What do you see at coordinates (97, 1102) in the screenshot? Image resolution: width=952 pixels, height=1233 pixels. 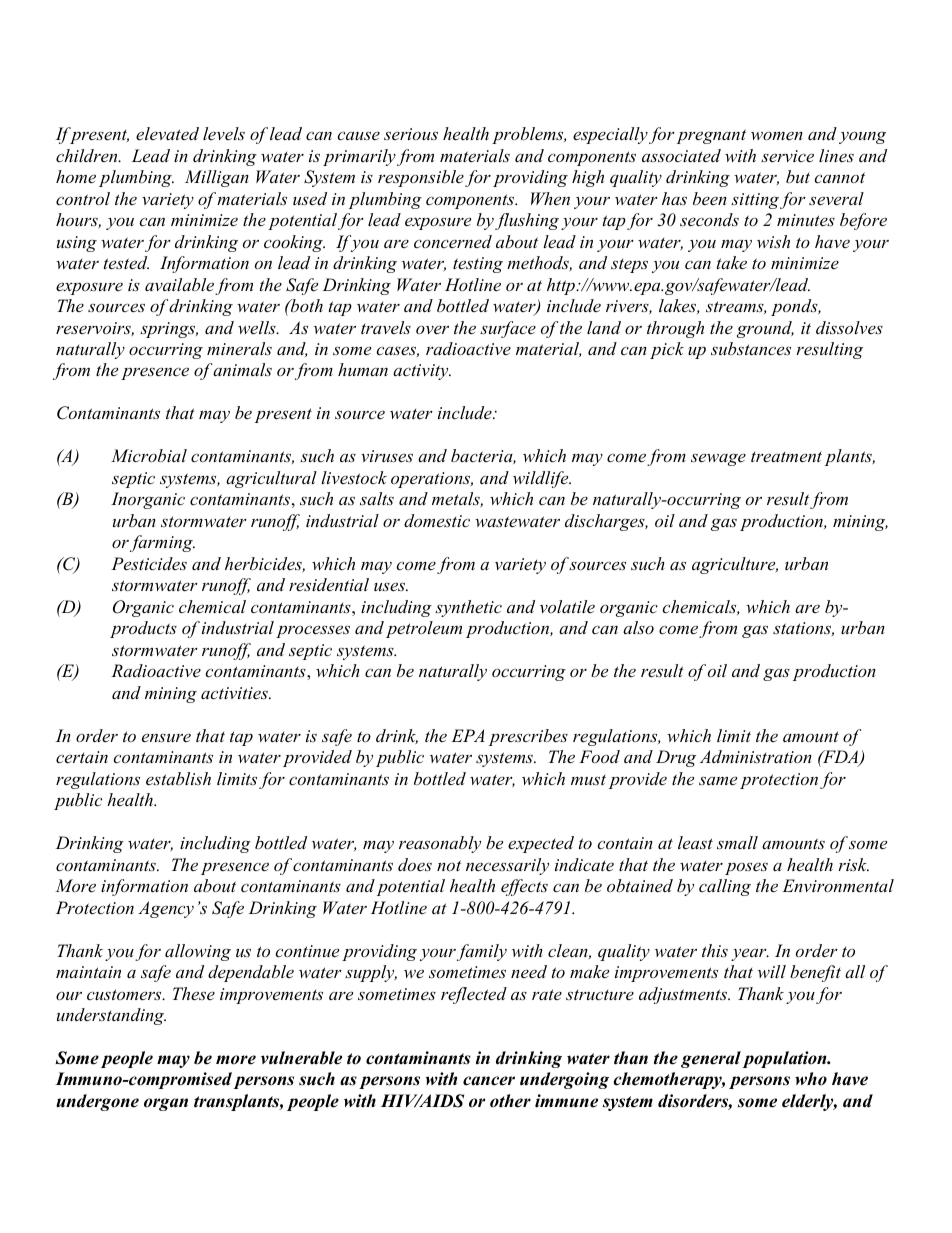 I see `undergone` at bounding box center [97, 1102].
